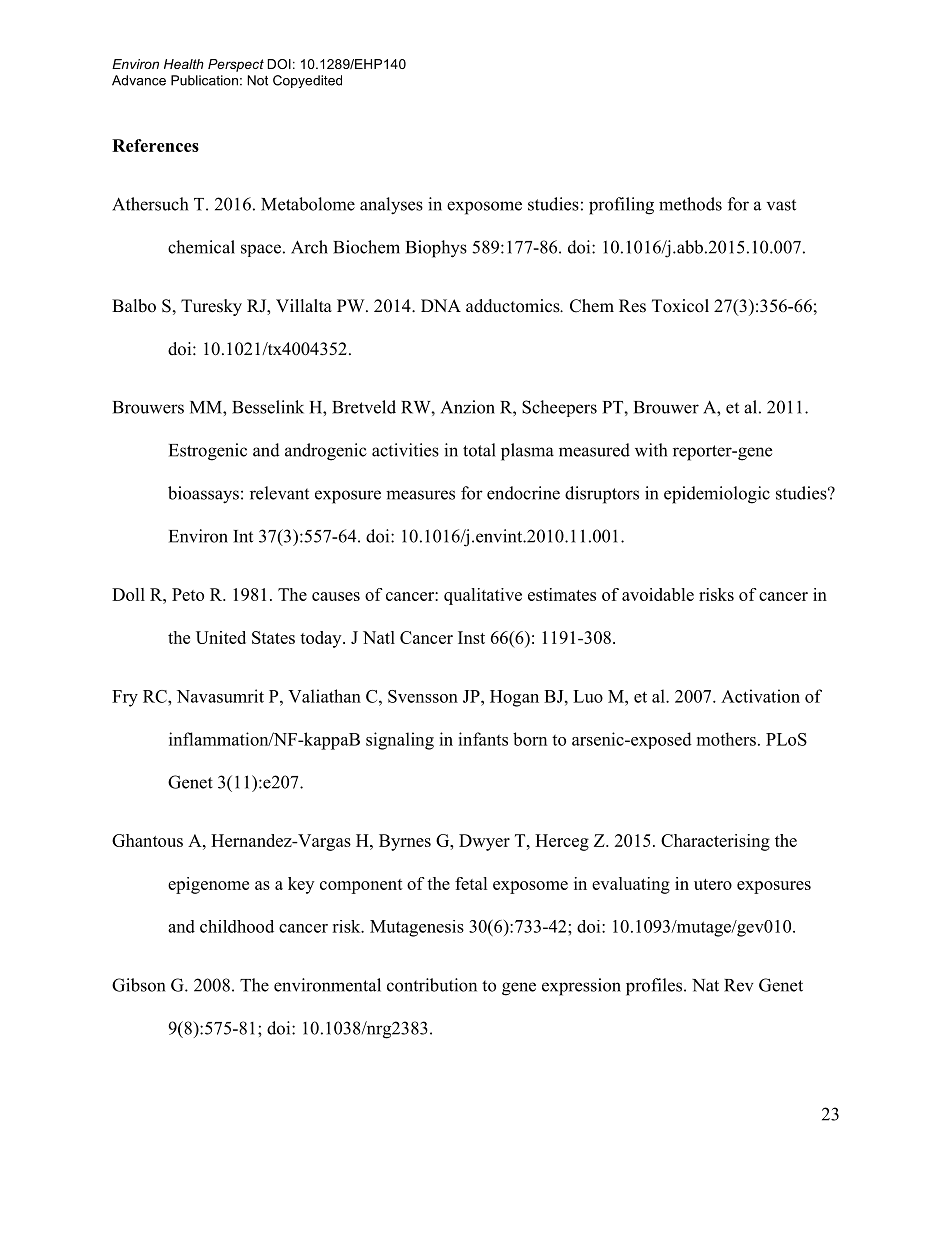  Describe the element at coordinates (423, 696) in the screenshot. I see `Svensson` at that location.
